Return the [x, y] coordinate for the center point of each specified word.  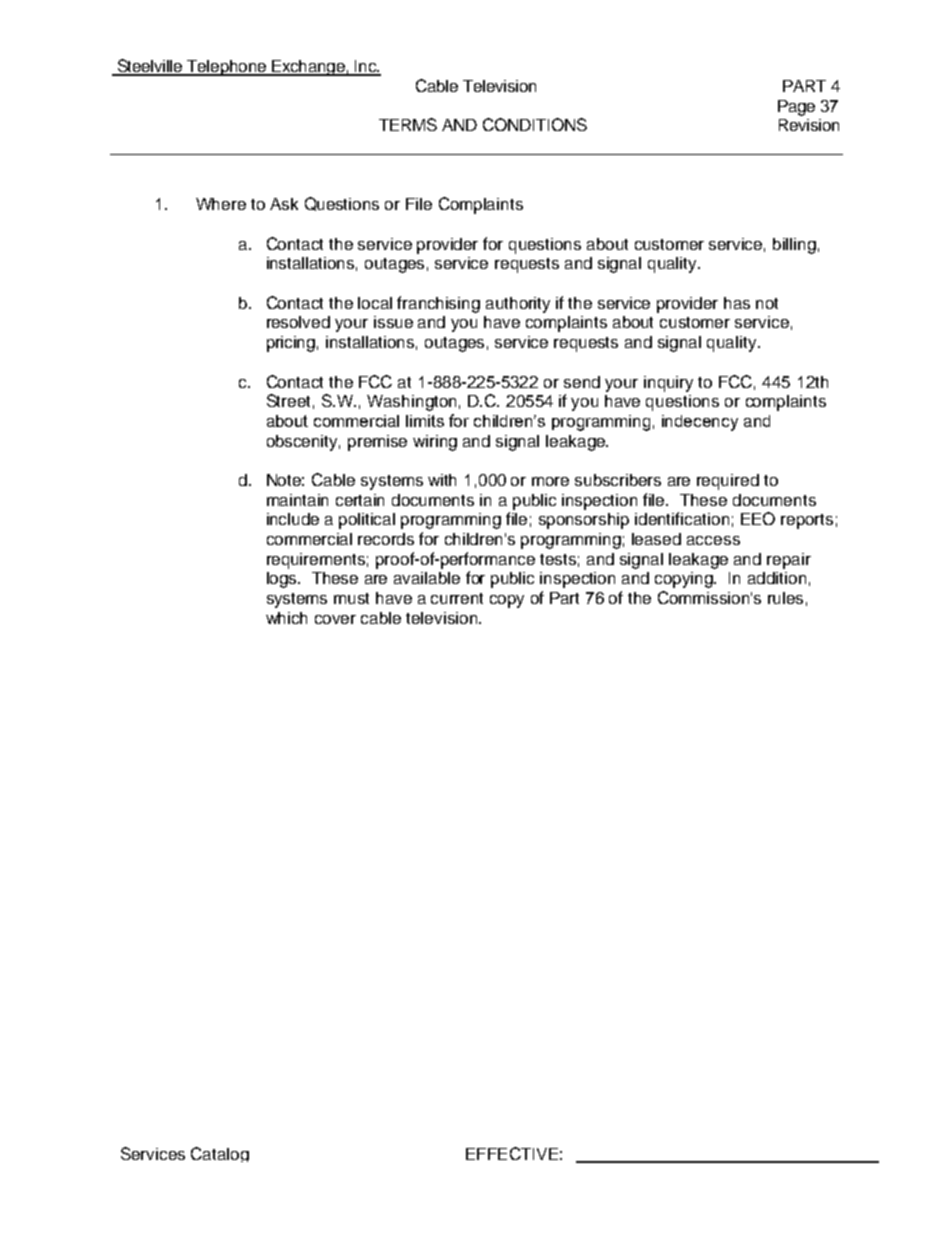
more [550, 481]
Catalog [220, 1154]
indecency [700, 423]
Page [796, 108]
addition [777, 578]
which [286, 618]
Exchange [308, 68]
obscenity [303, 443]
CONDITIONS [535, 124]
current [457, 598]
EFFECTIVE [512, 1153]
